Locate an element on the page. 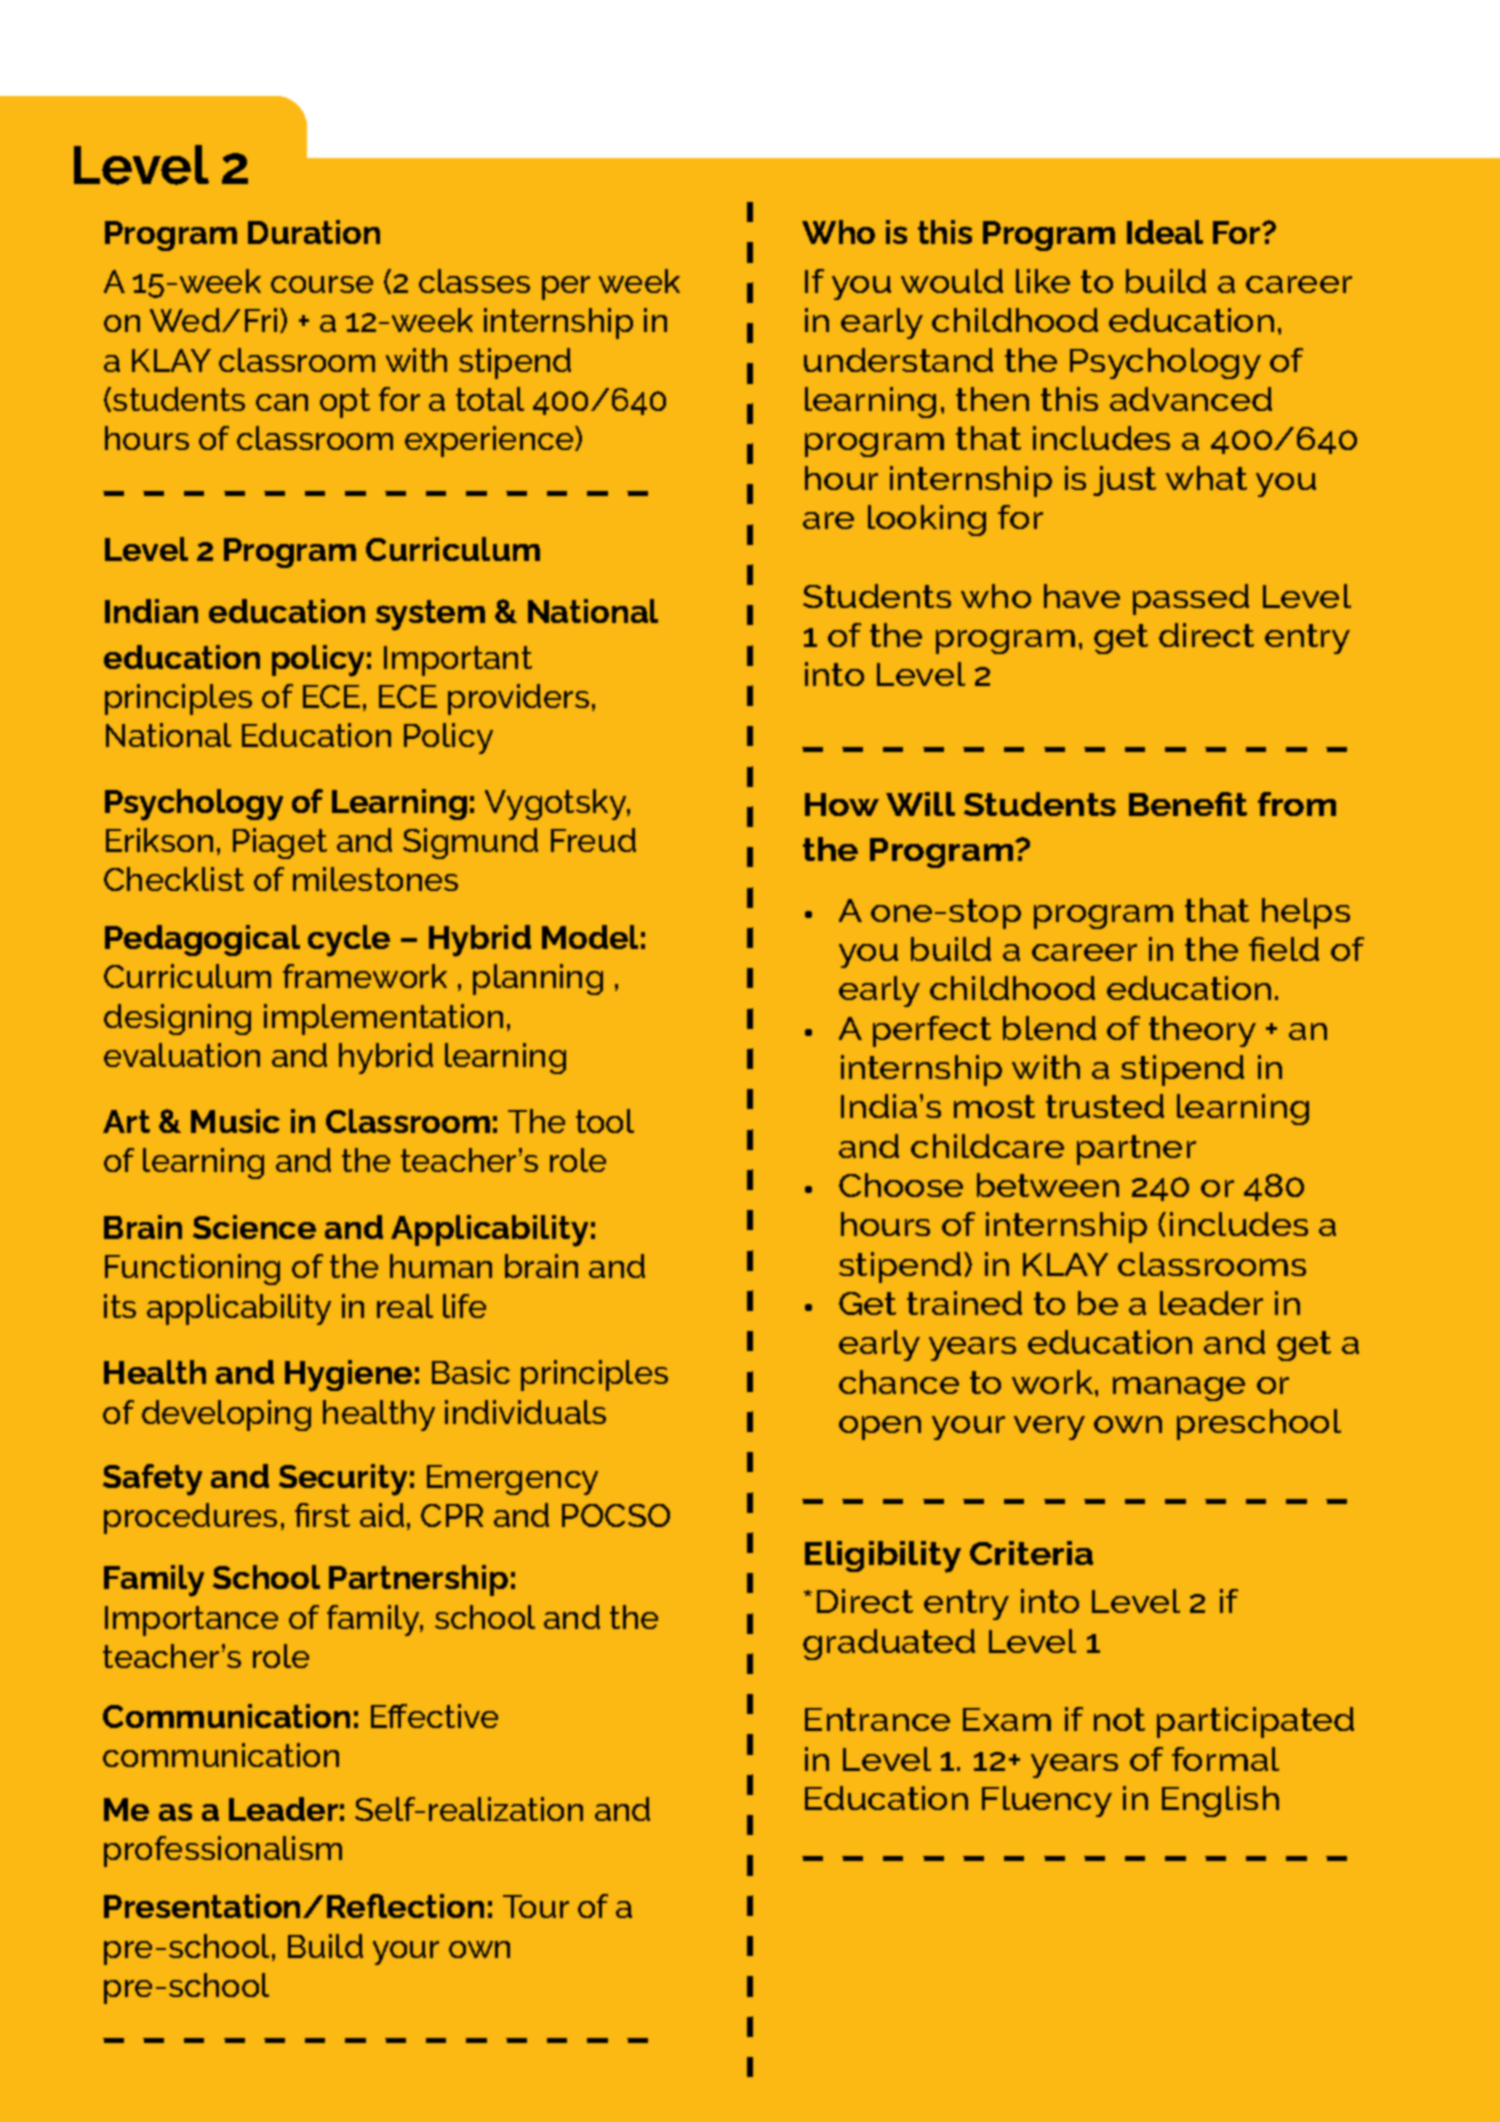 This image has width=1500, height=2122. manage is located at coordinates (1179, 1389).
